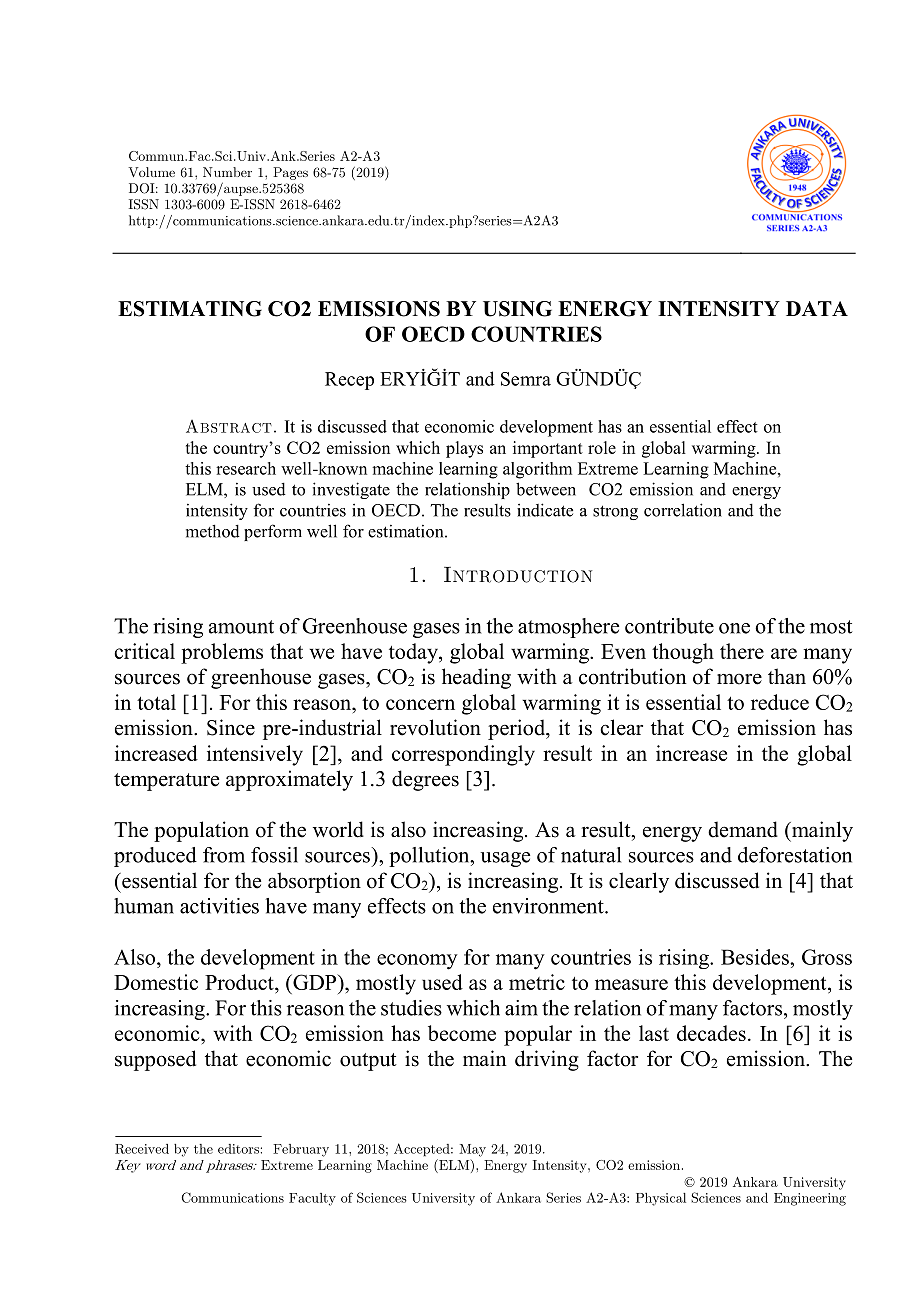  What do you see at coordinates (476, 678) in the image?
I see `heading` at bounding box center [476, 678].
